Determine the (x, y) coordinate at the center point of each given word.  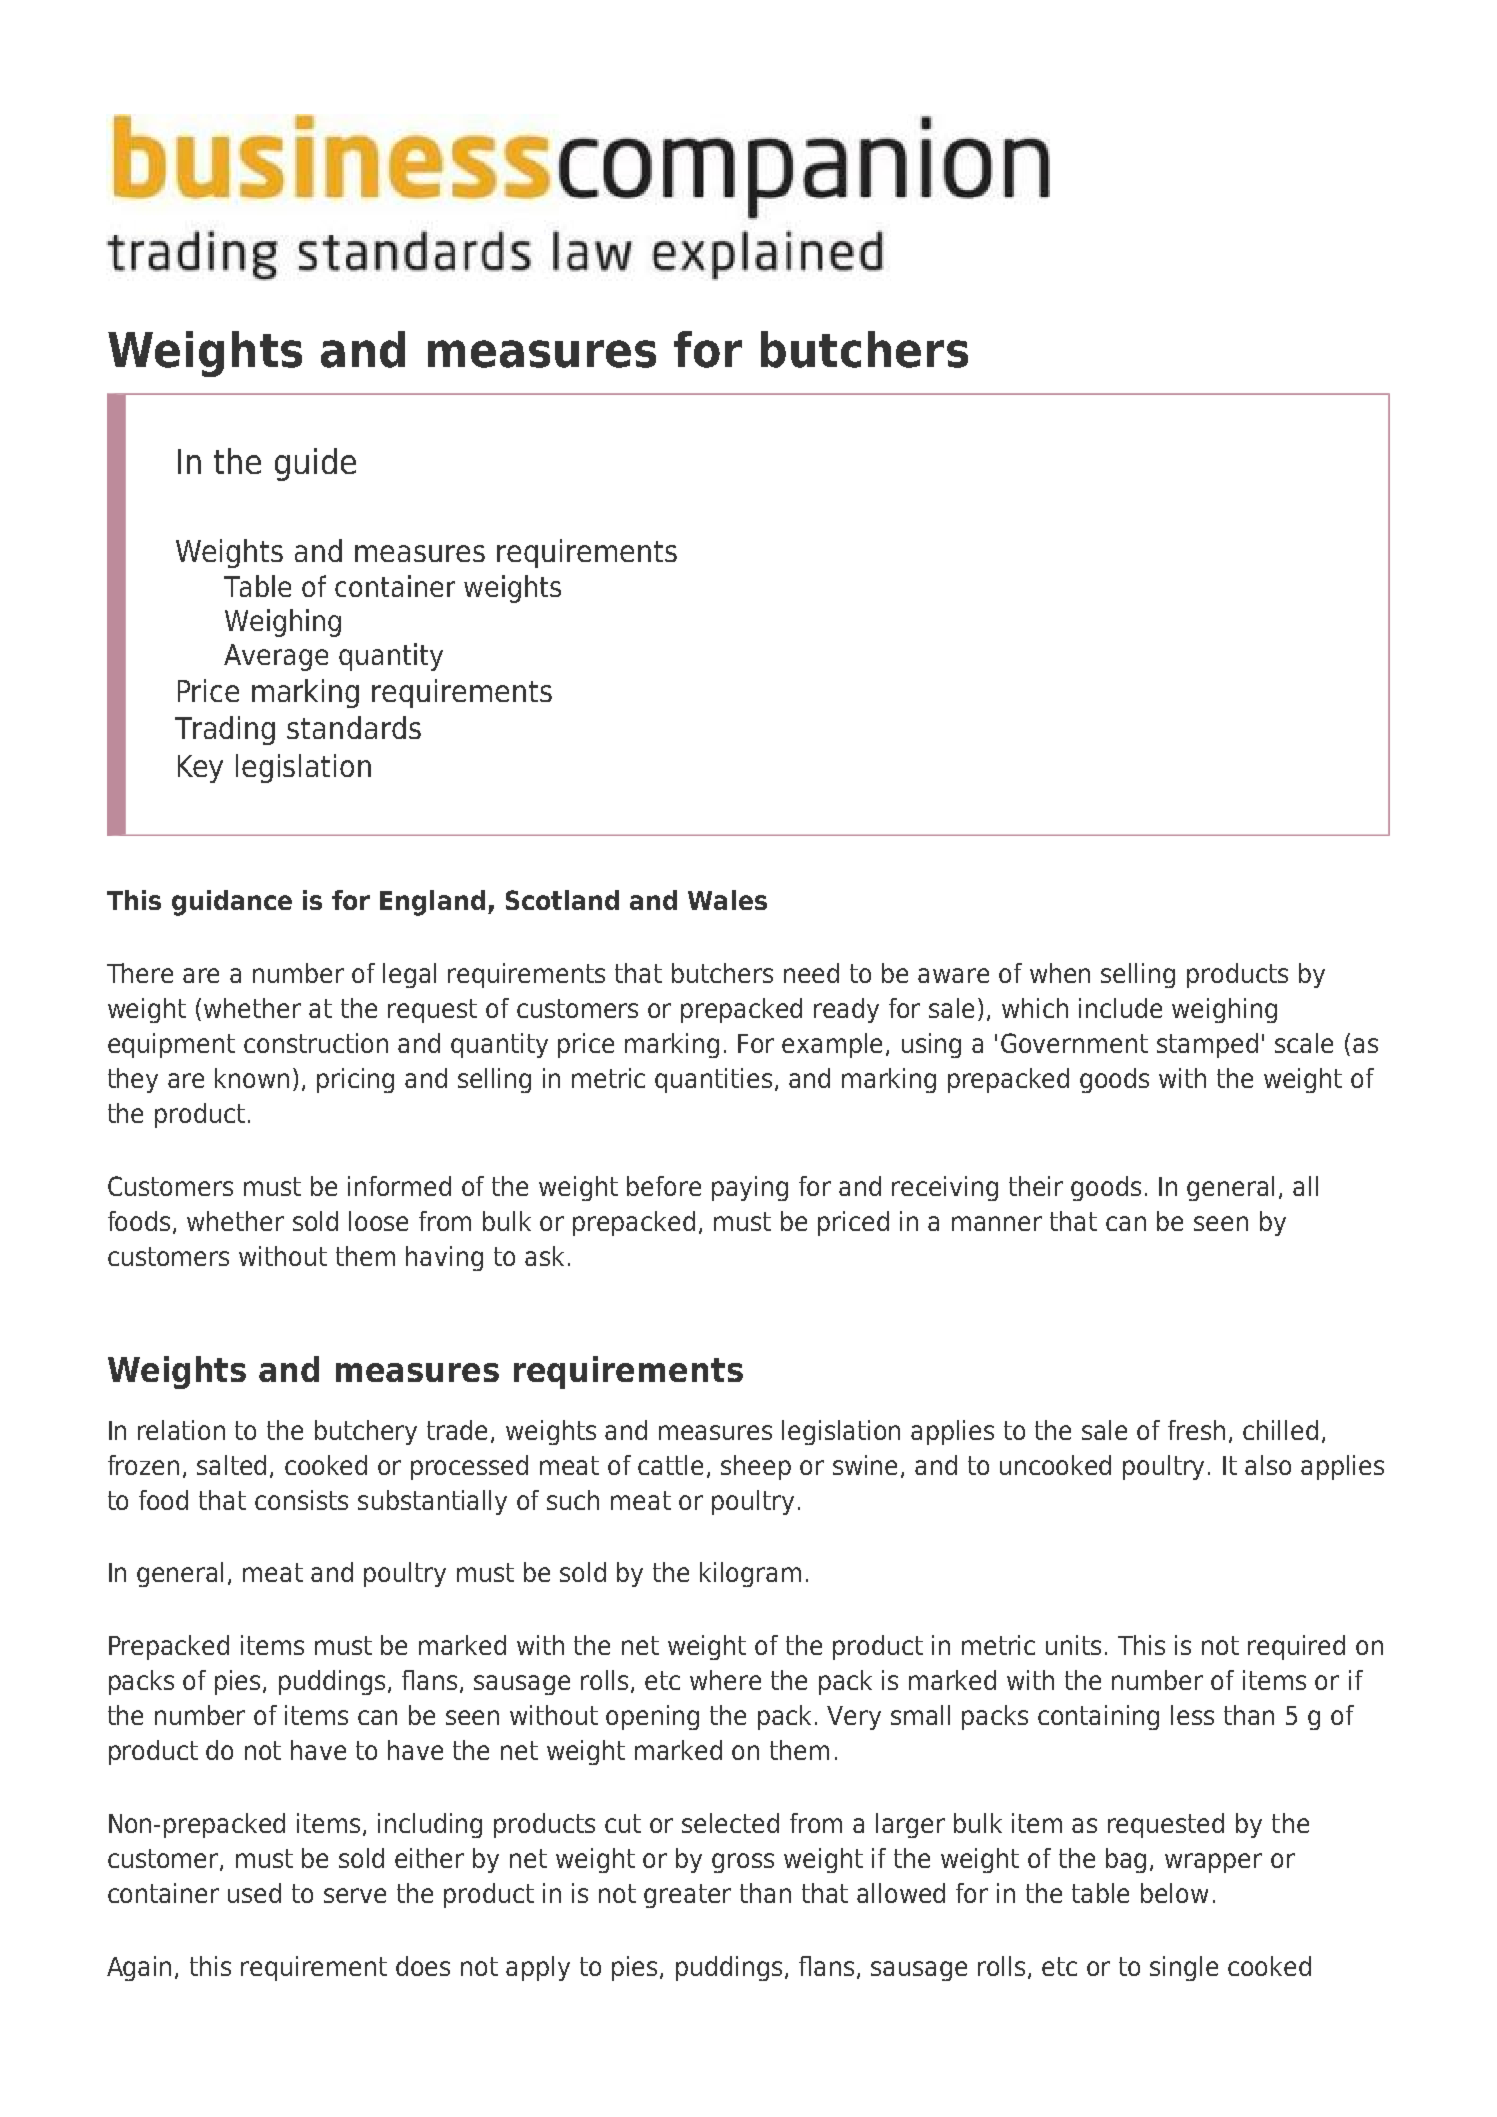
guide (315, 464)
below (1174, 1893)
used (254, 1893)
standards (354, 727)
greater (687, 1896)
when (1060, 973)
